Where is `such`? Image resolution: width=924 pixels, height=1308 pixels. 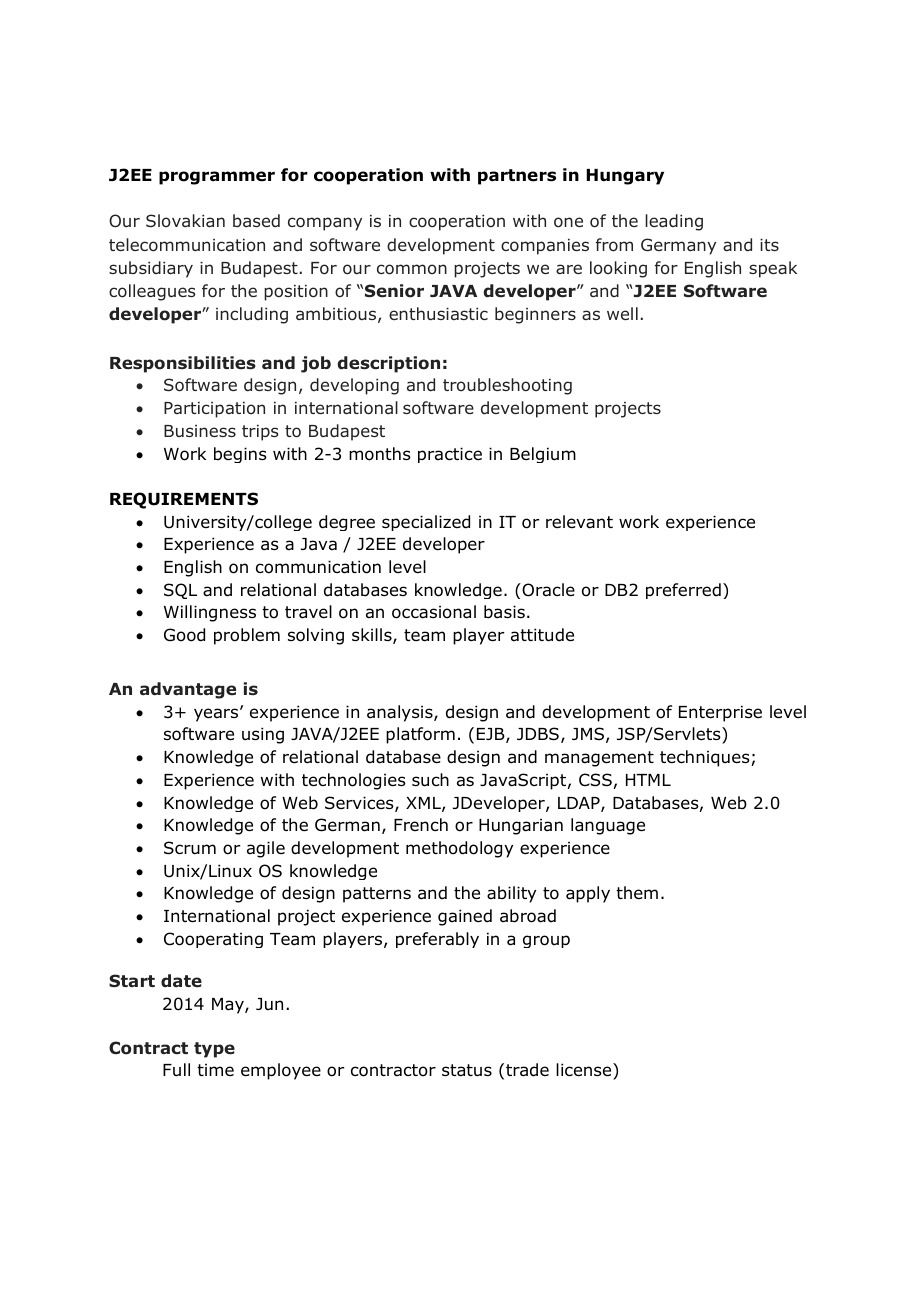
such is located at coordinates (430, 780).
